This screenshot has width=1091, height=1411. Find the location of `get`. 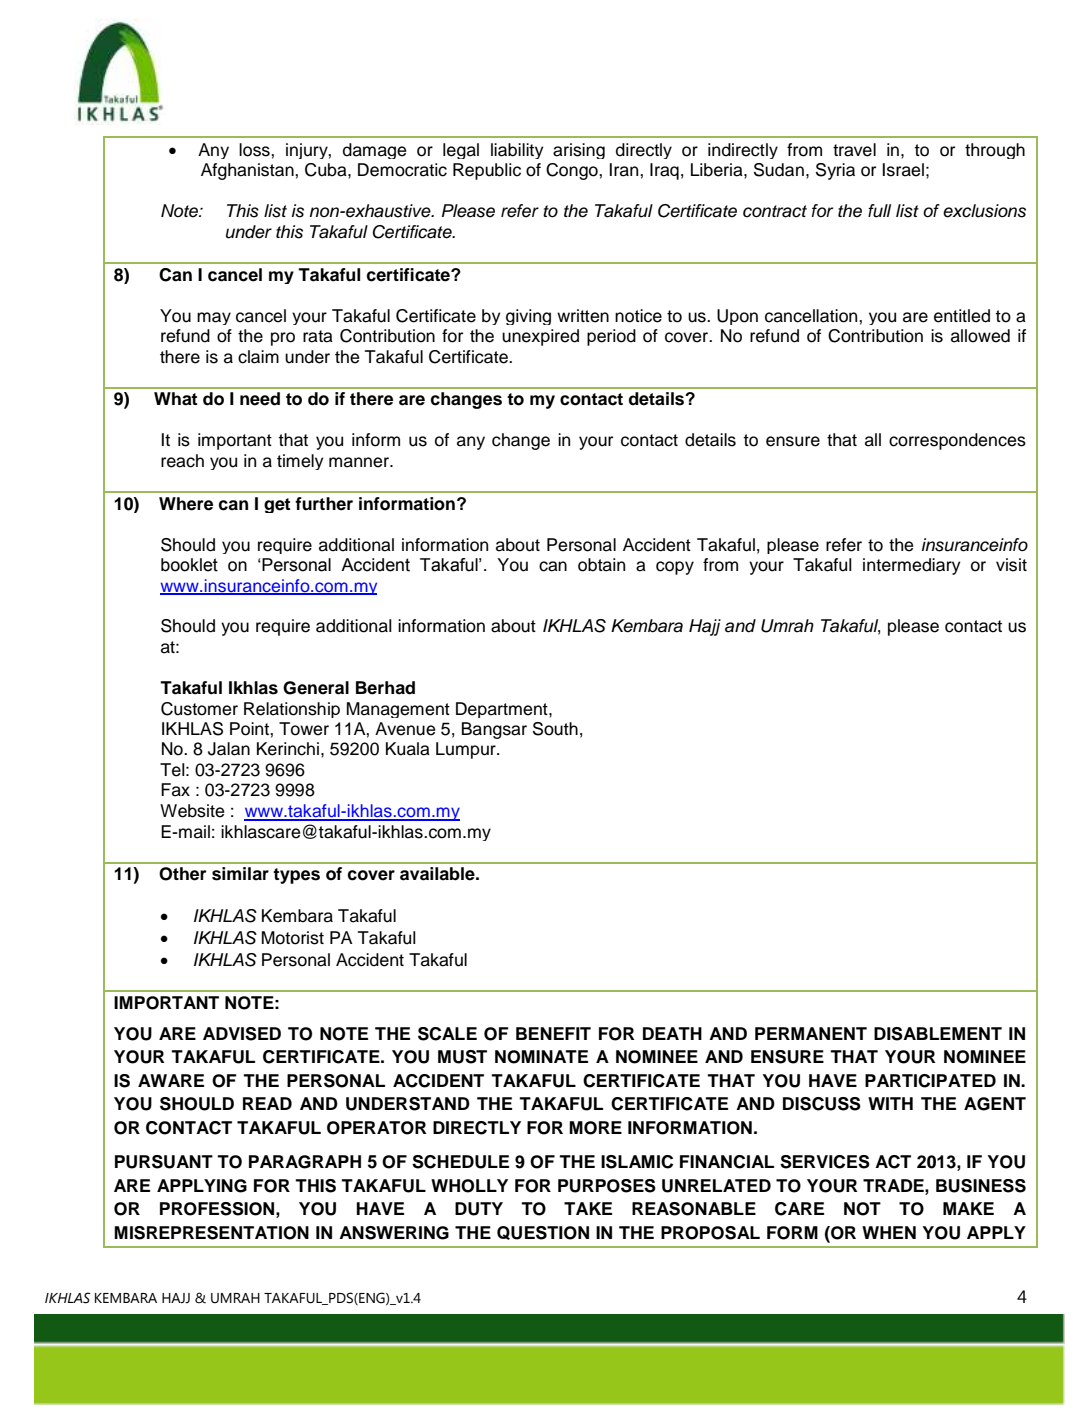

get is located at coordinates (277, 505).
